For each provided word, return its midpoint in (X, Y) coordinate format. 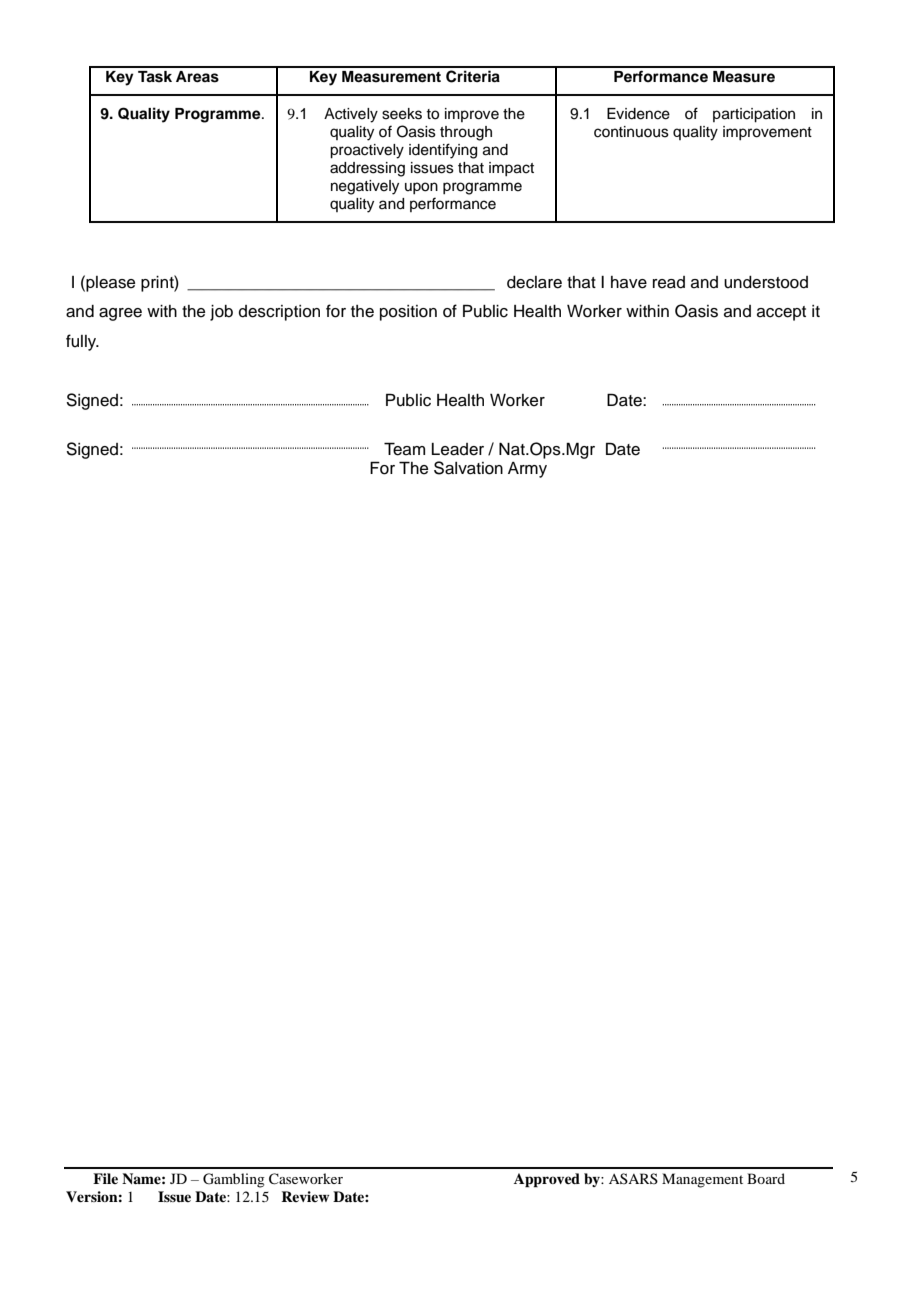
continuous (631, 132)
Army (527, 470)
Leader (458, 449)
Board (766, 1178)
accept (781, 313)
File (105, 1178)
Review (305, 1196)
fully (82, 342)
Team (404, 449)
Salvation (468, 468)
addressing (367, 169)
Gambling (234, 1180)
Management (702, 1180)
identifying (443, 151)
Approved (547, 1180)
